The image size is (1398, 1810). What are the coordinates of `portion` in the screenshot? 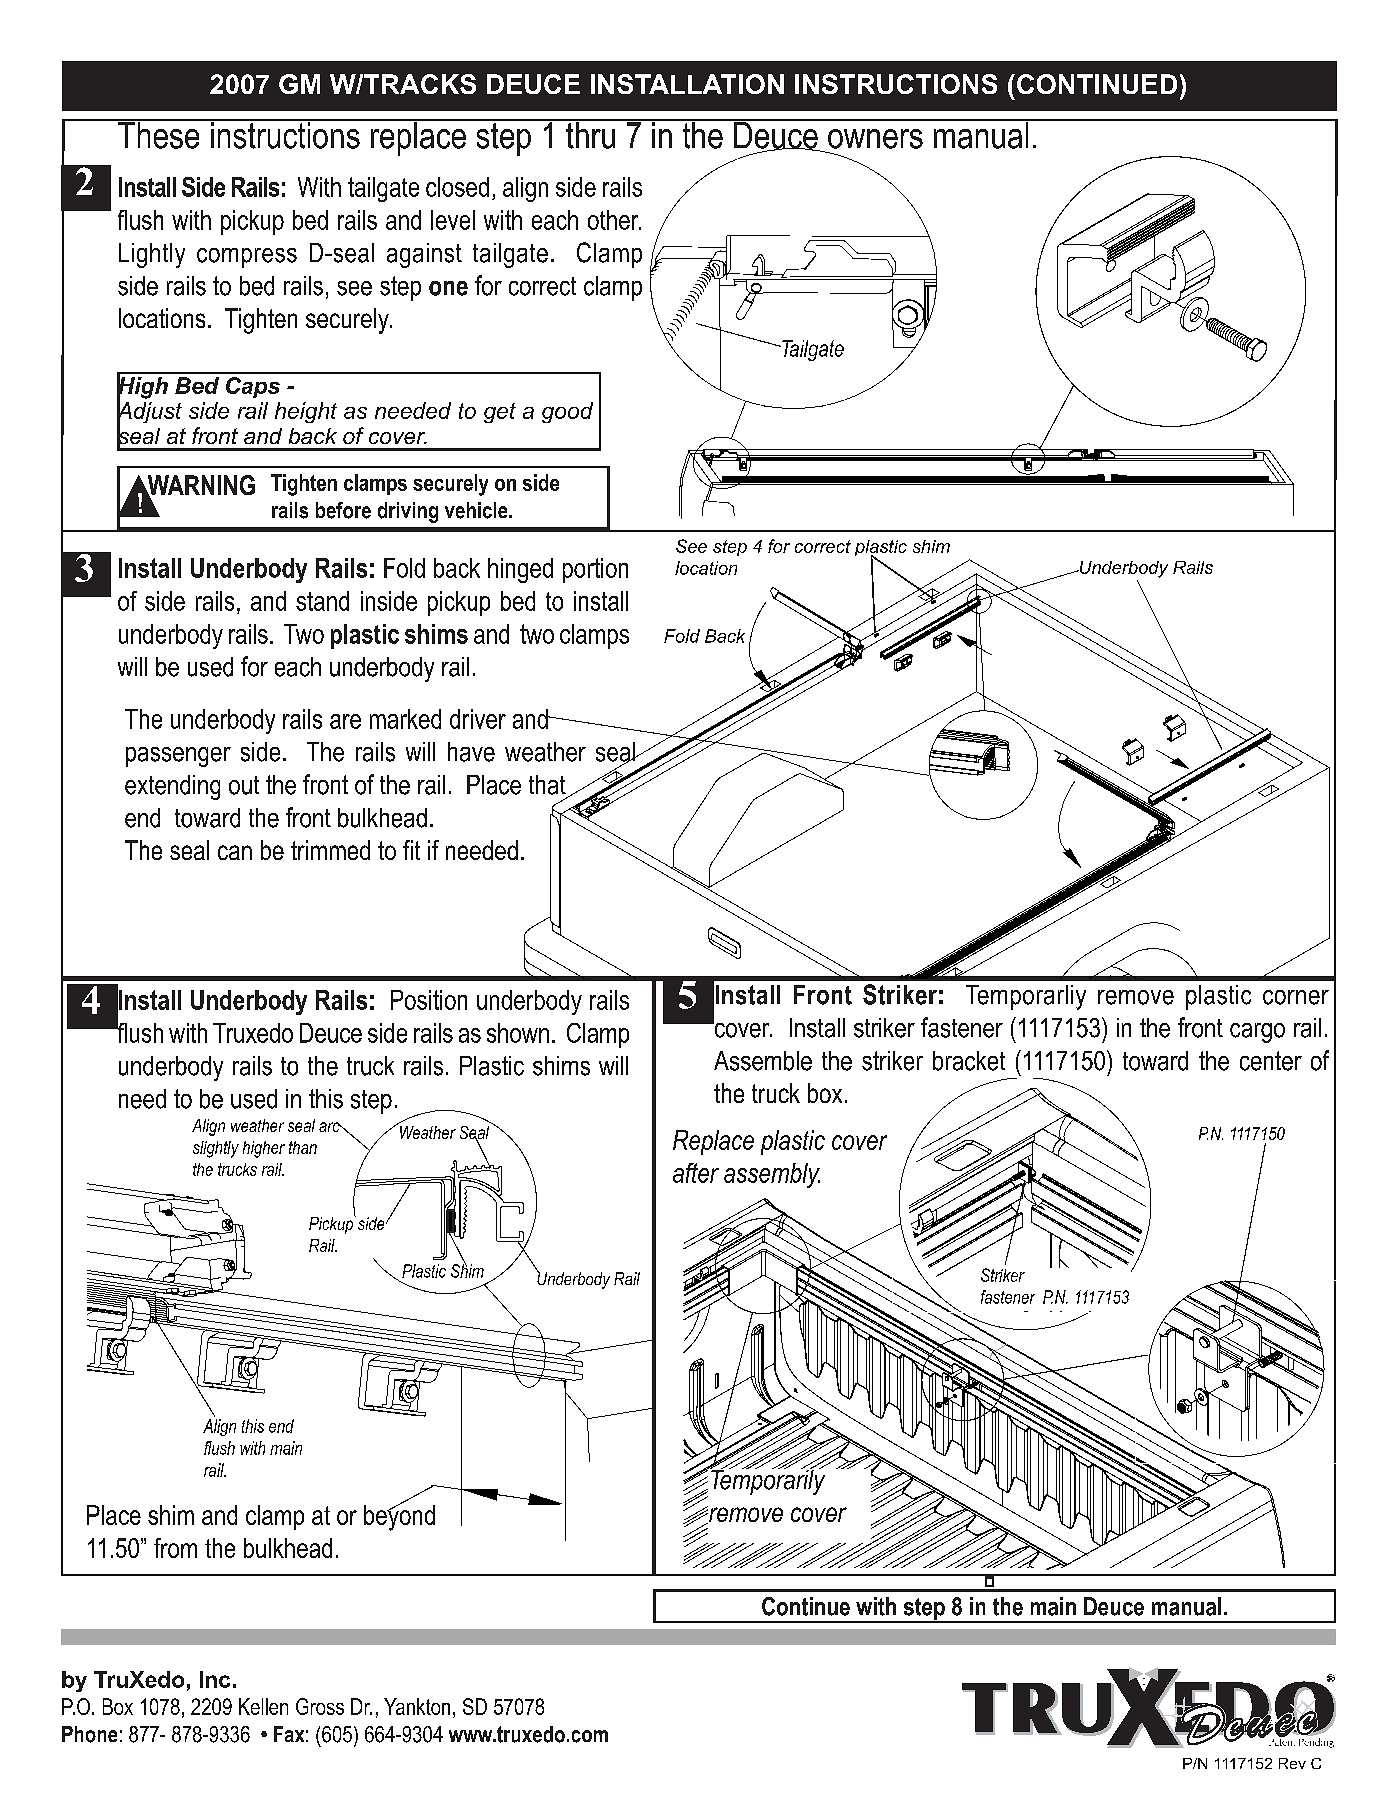 It's located at (595, 570).
